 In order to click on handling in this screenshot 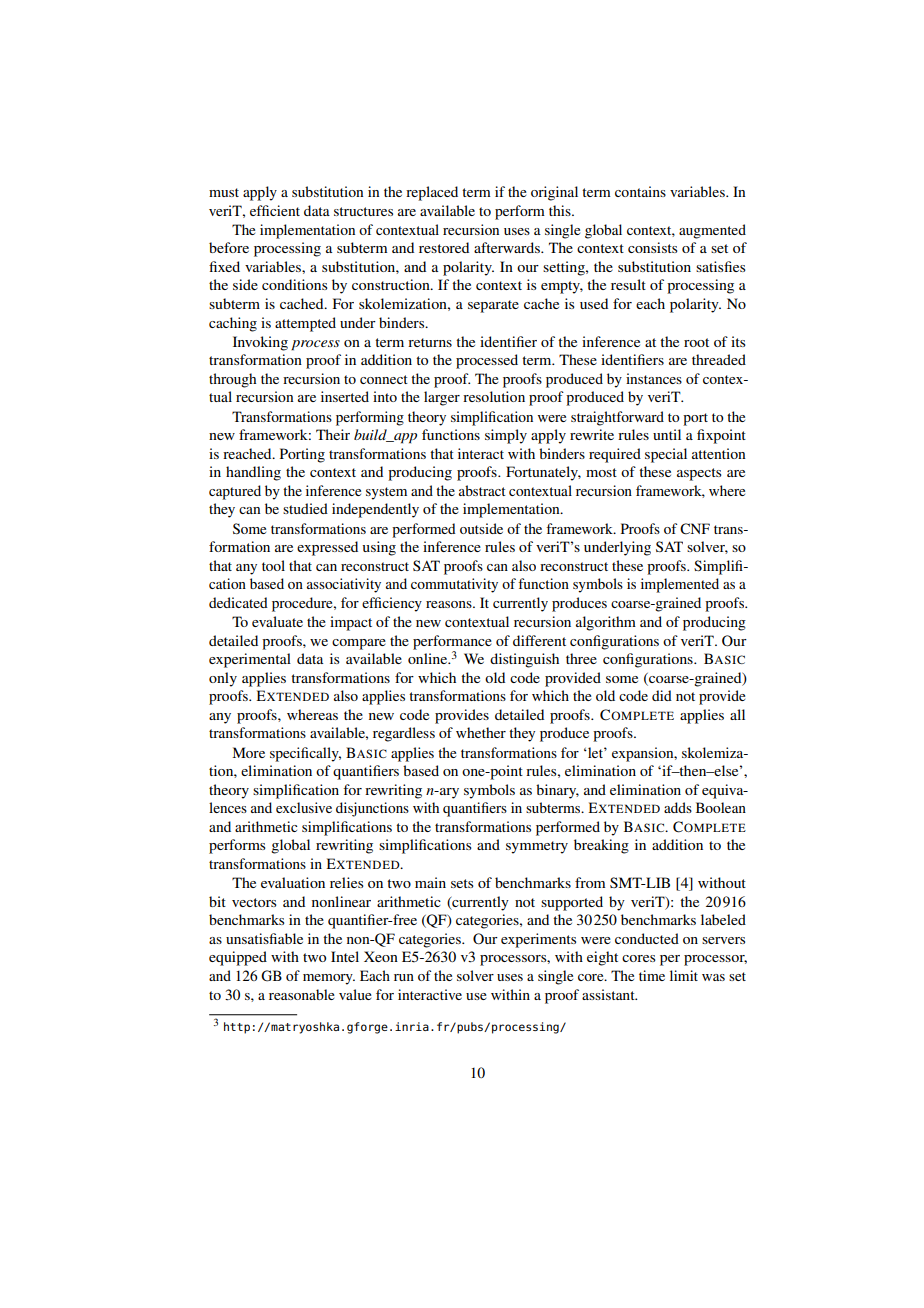, I will do `click(253, 473)`.
